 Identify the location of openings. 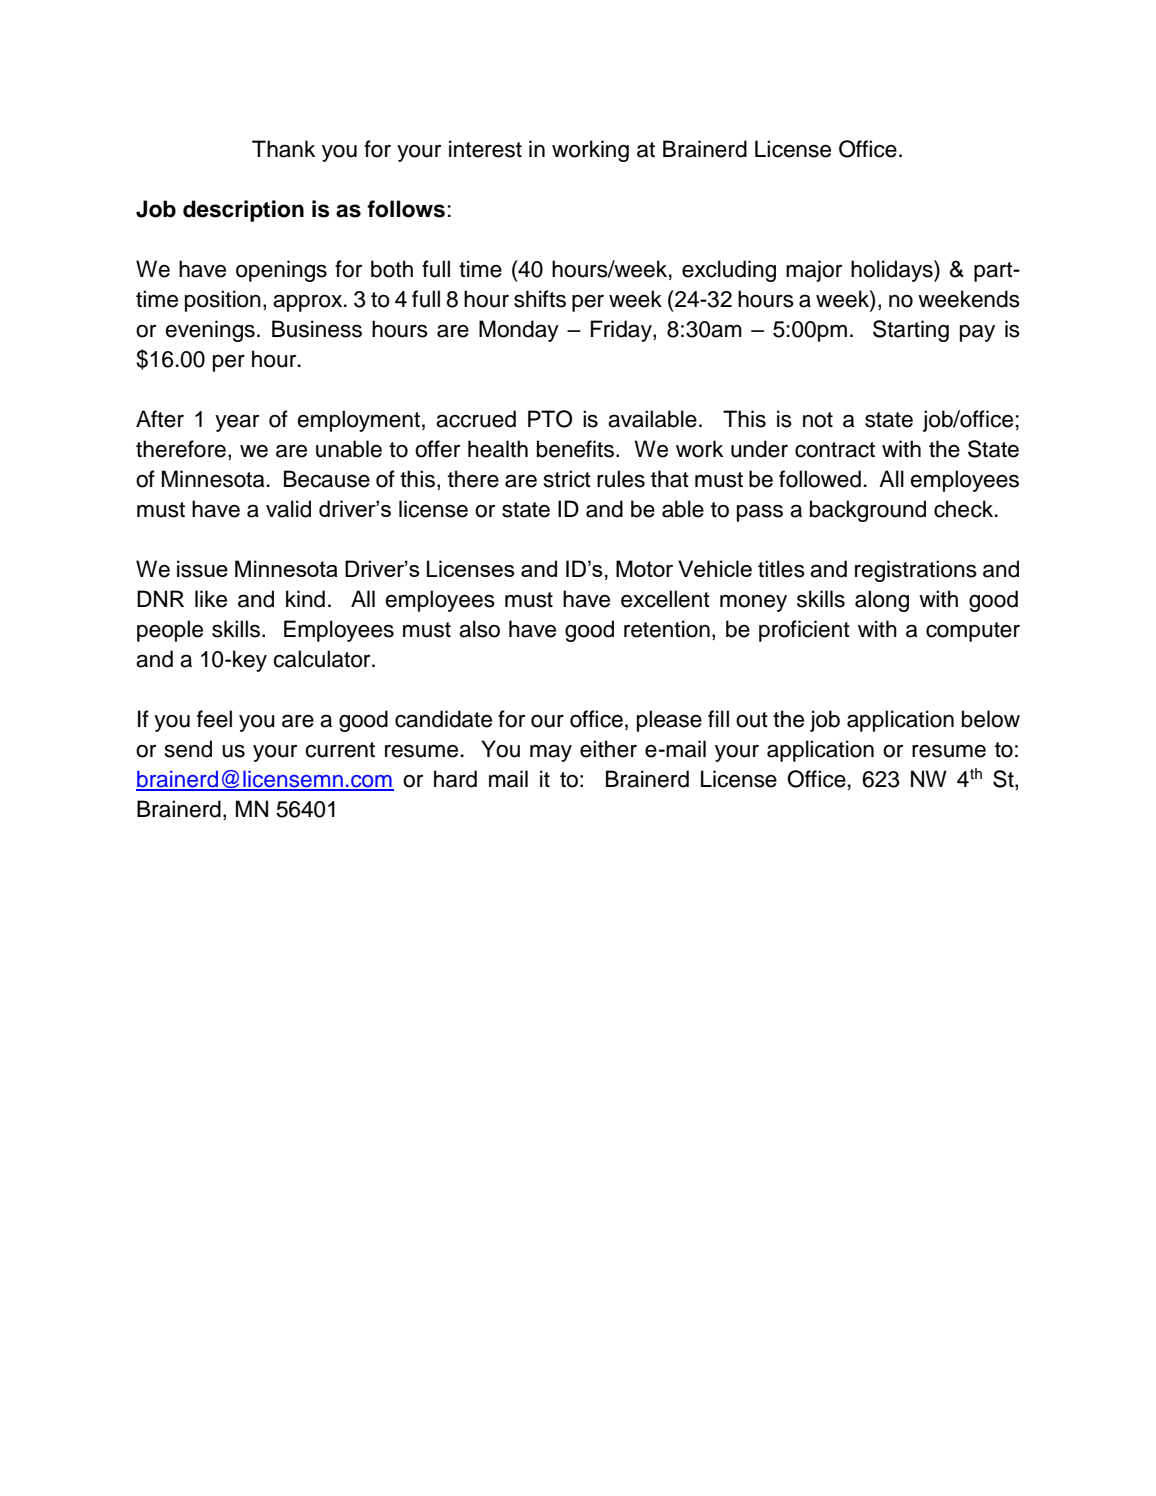
(281, 271).
